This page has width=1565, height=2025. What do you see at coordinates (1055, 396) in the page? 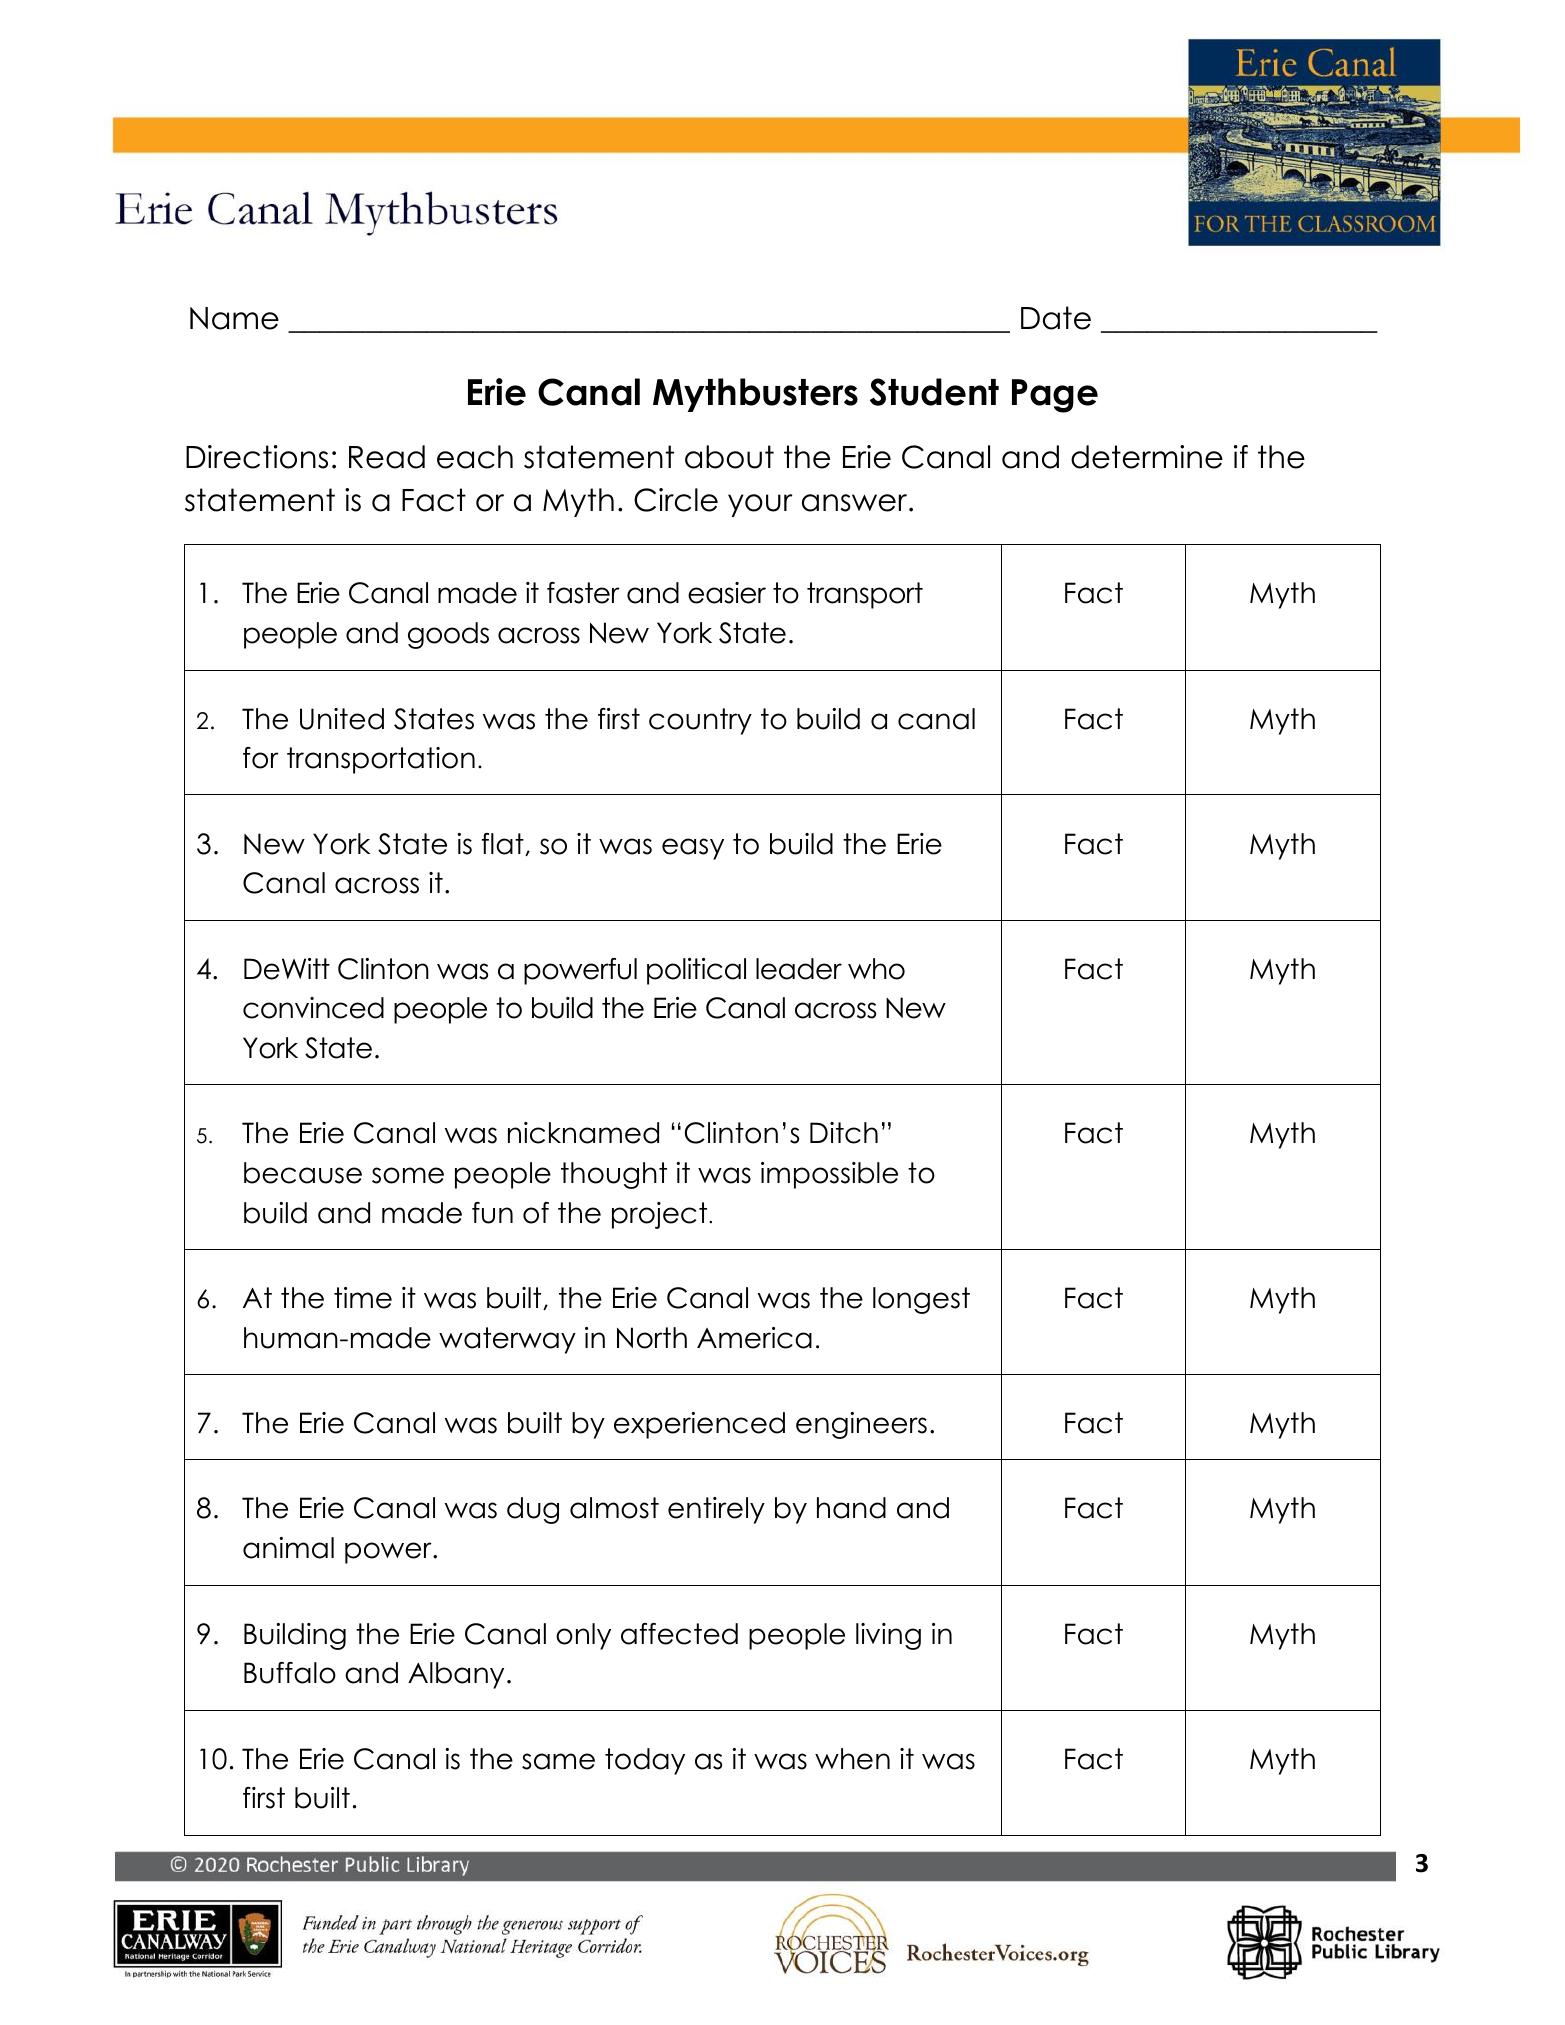
I see `Page` at bounding box center [1055, 396].
